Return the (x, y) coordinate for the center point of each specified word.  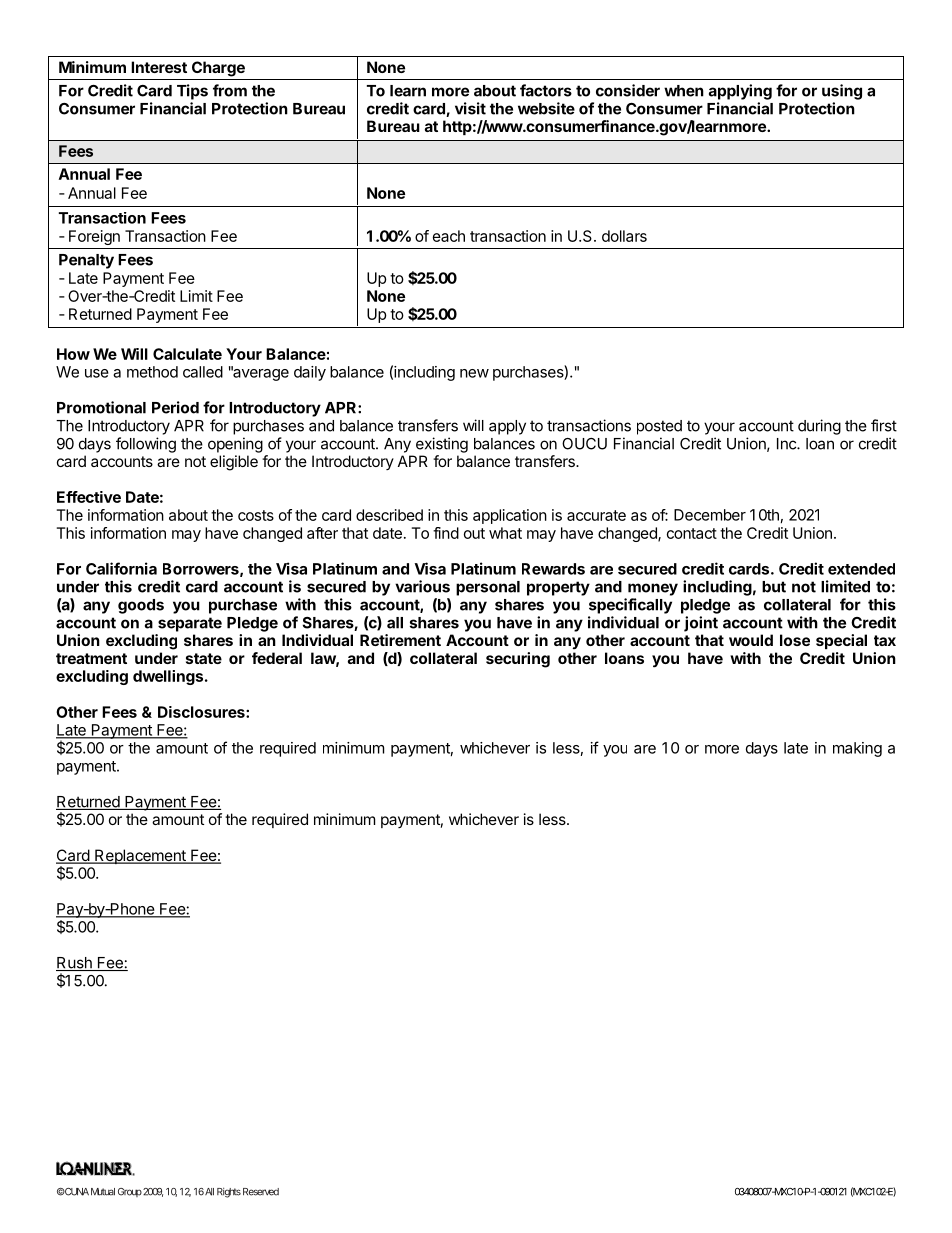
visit (470, 108)
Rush (75, 964)
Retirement (400, 640)
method (152, 372)
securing (518, 660)
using (842, 92)
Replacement (140, 856)
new (474, 373)
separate (190, 624)
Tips (192, 92)
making (857, 749)
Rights (229, 1193)
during (819, 427)
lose (795, 640)
